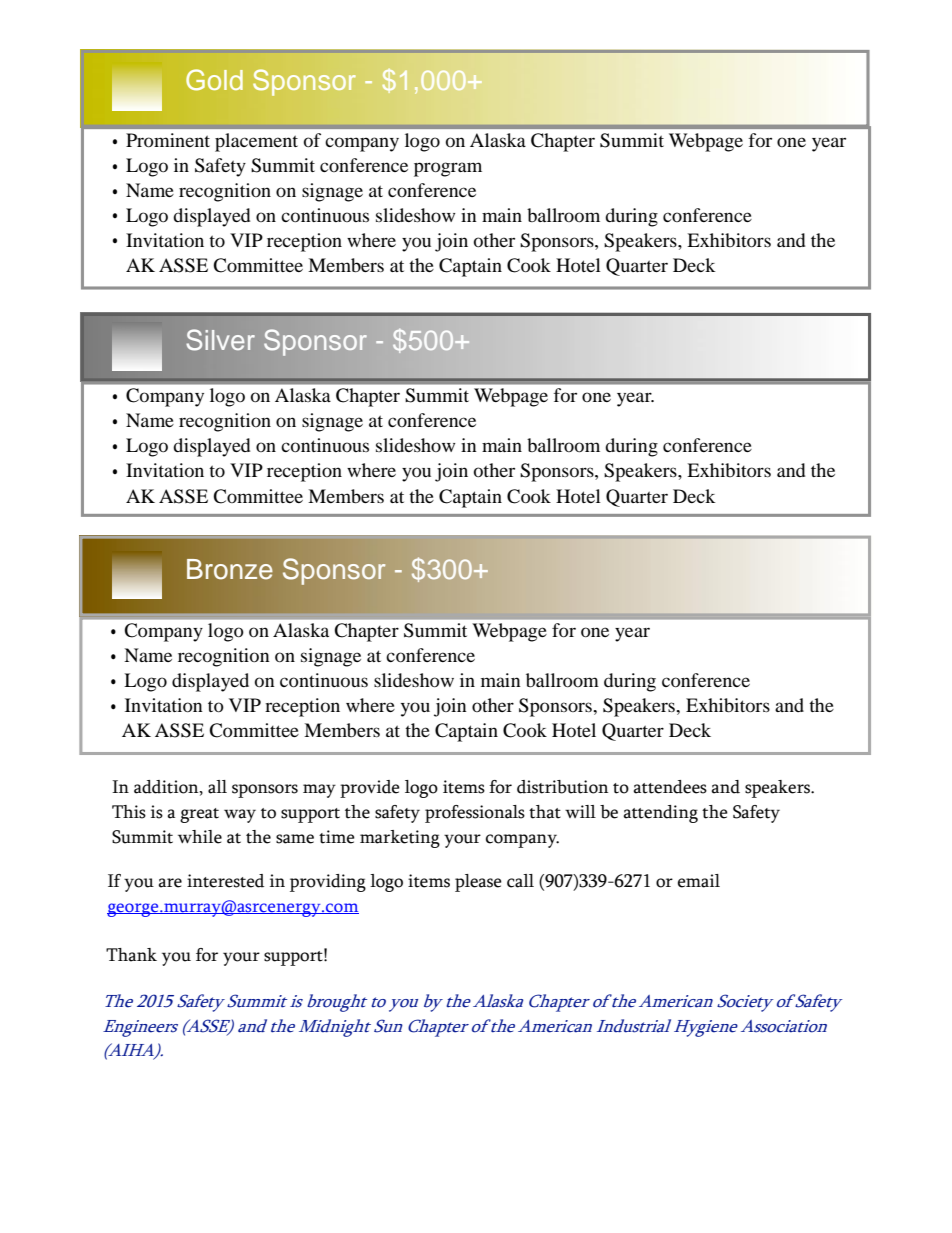 The height and width of the screenshot is (1233, 952). I want to click on provide, so click(370, 789).
